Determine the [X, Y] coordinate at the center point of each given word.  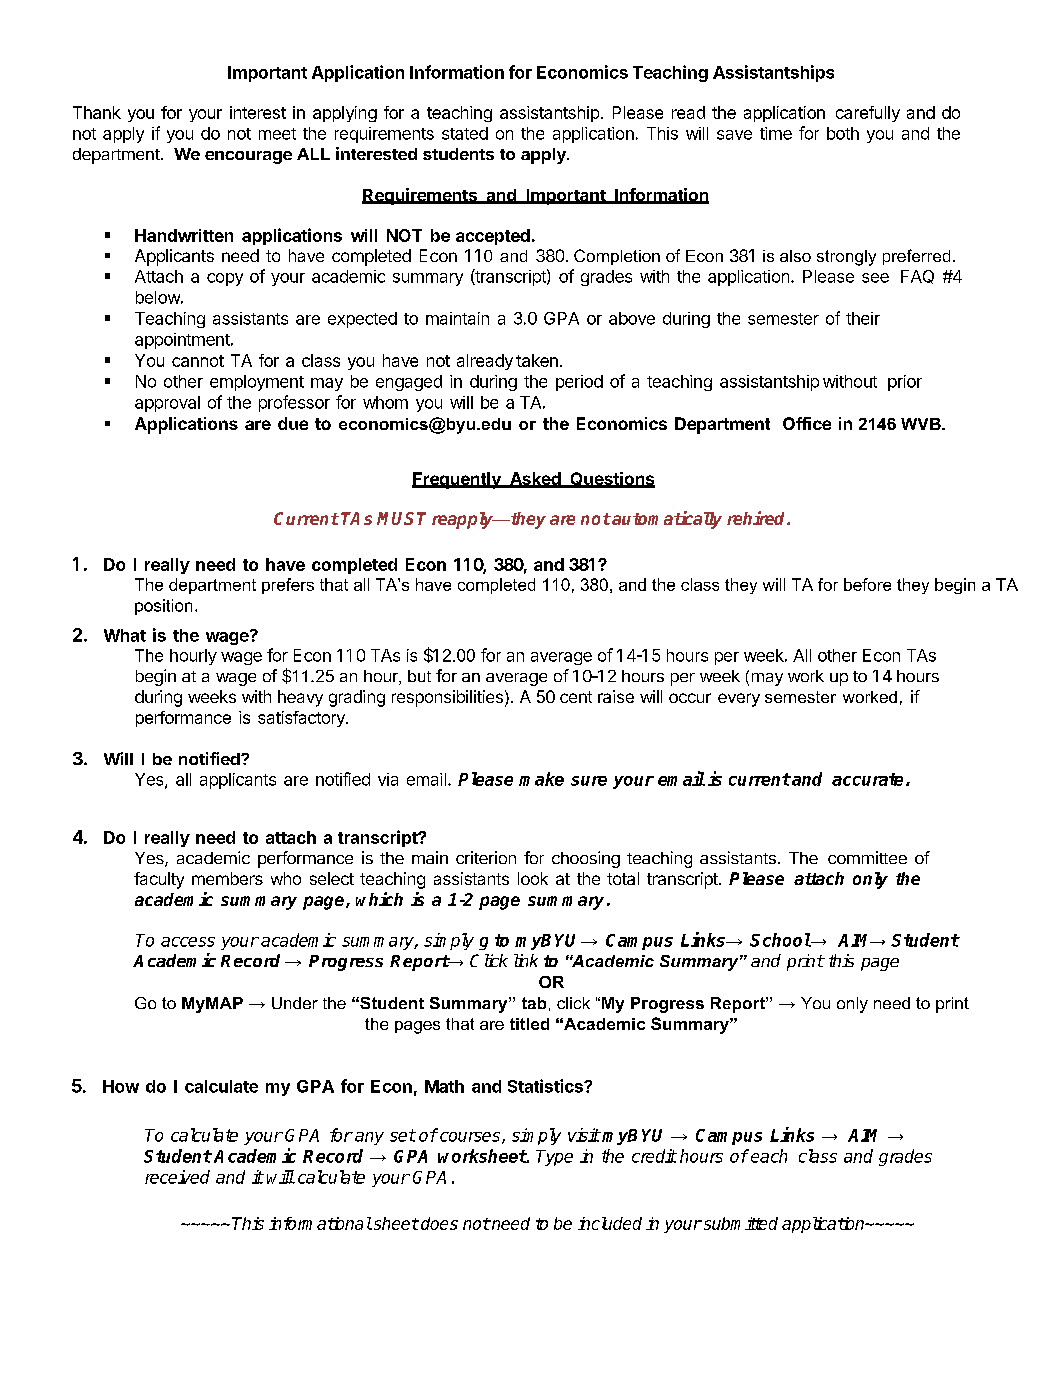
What [125, 635]
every [739, 700]
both [843, 133]
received [177, 1177]
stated [465, 133]
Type [554, 1158]
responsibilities [447, 698]
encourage [248, 157]
